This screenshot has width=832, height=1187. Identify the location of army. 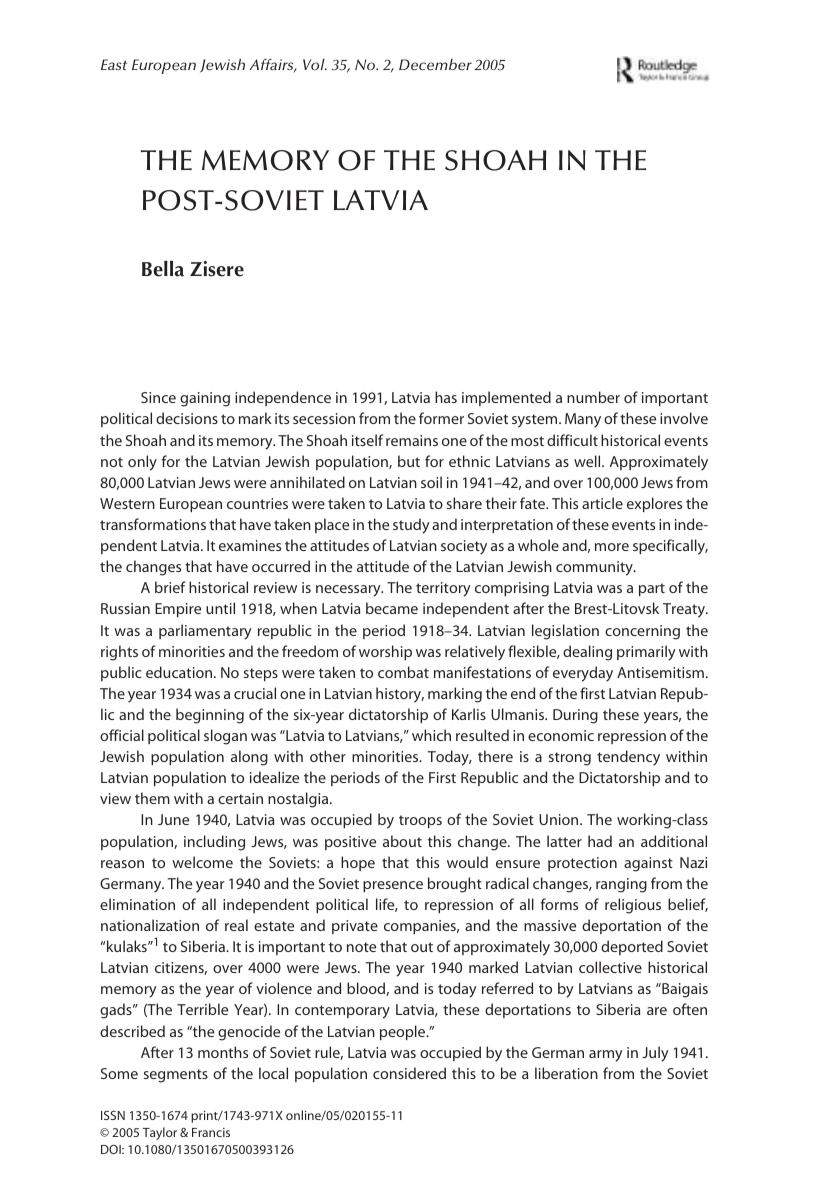
(606, 1056).
